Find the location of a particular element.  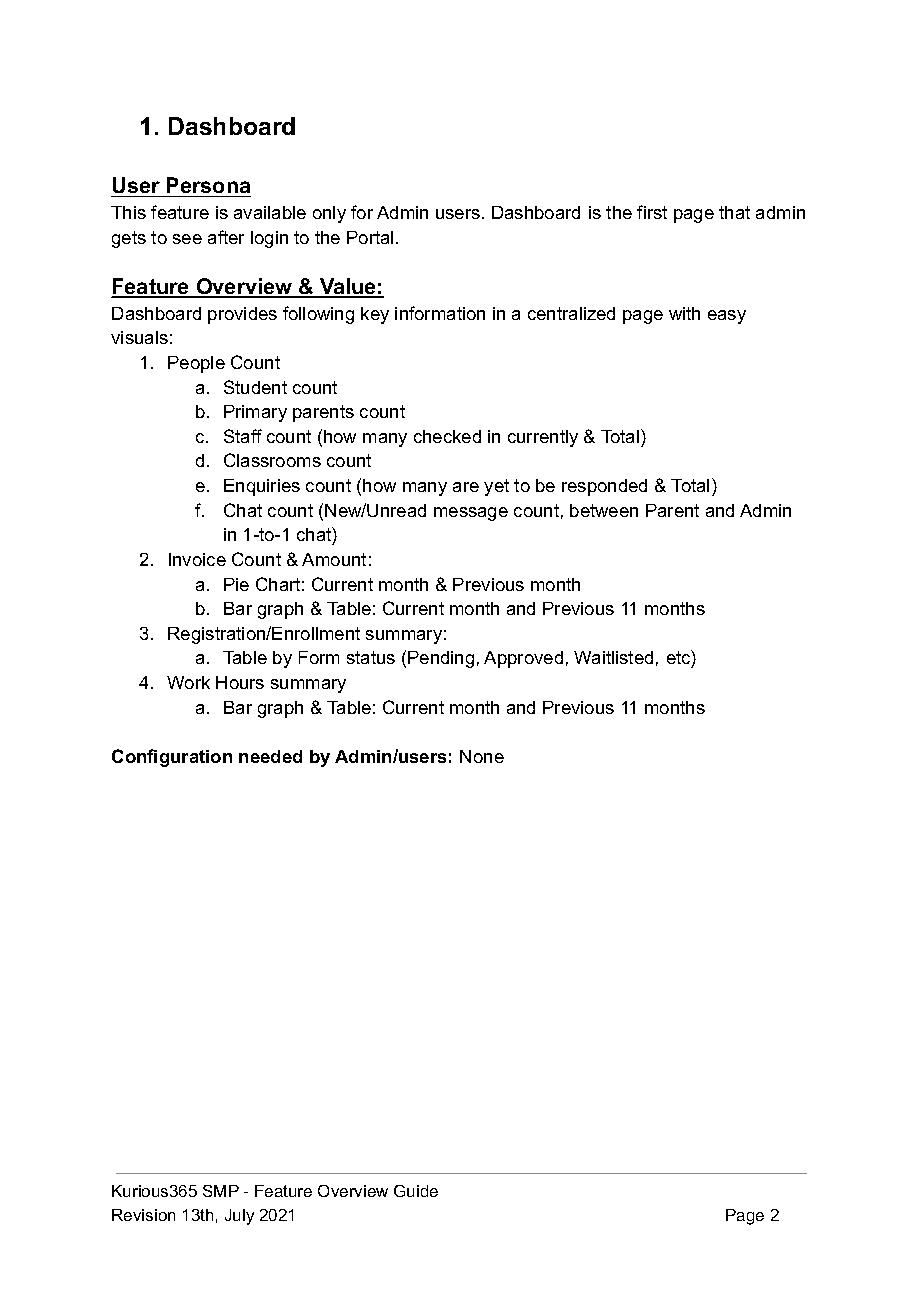

Portal is located at coordinates (370, 237).
